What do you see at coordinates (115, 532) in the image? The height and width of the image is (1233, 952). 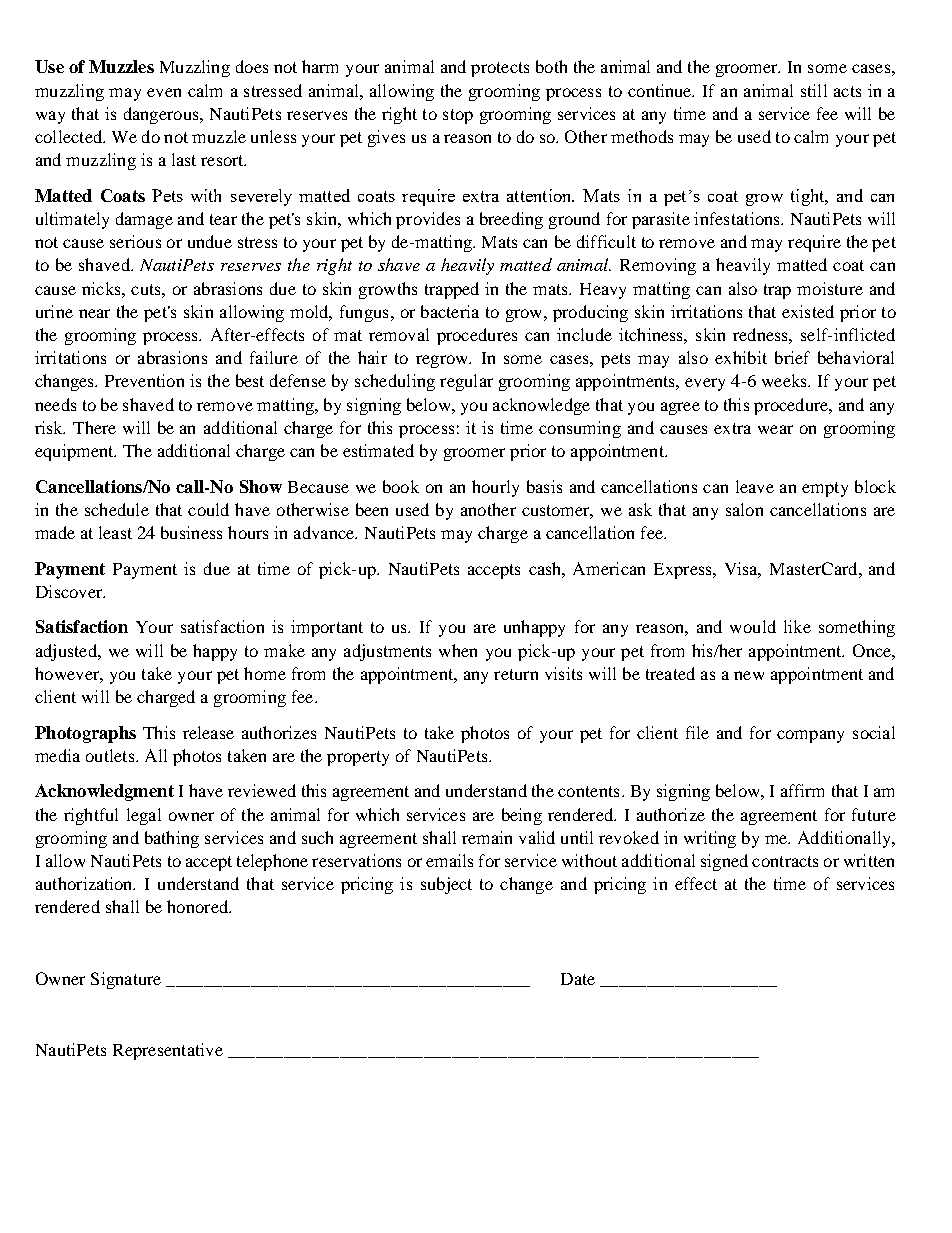 I see `least` at bounding box center [115, 532].
